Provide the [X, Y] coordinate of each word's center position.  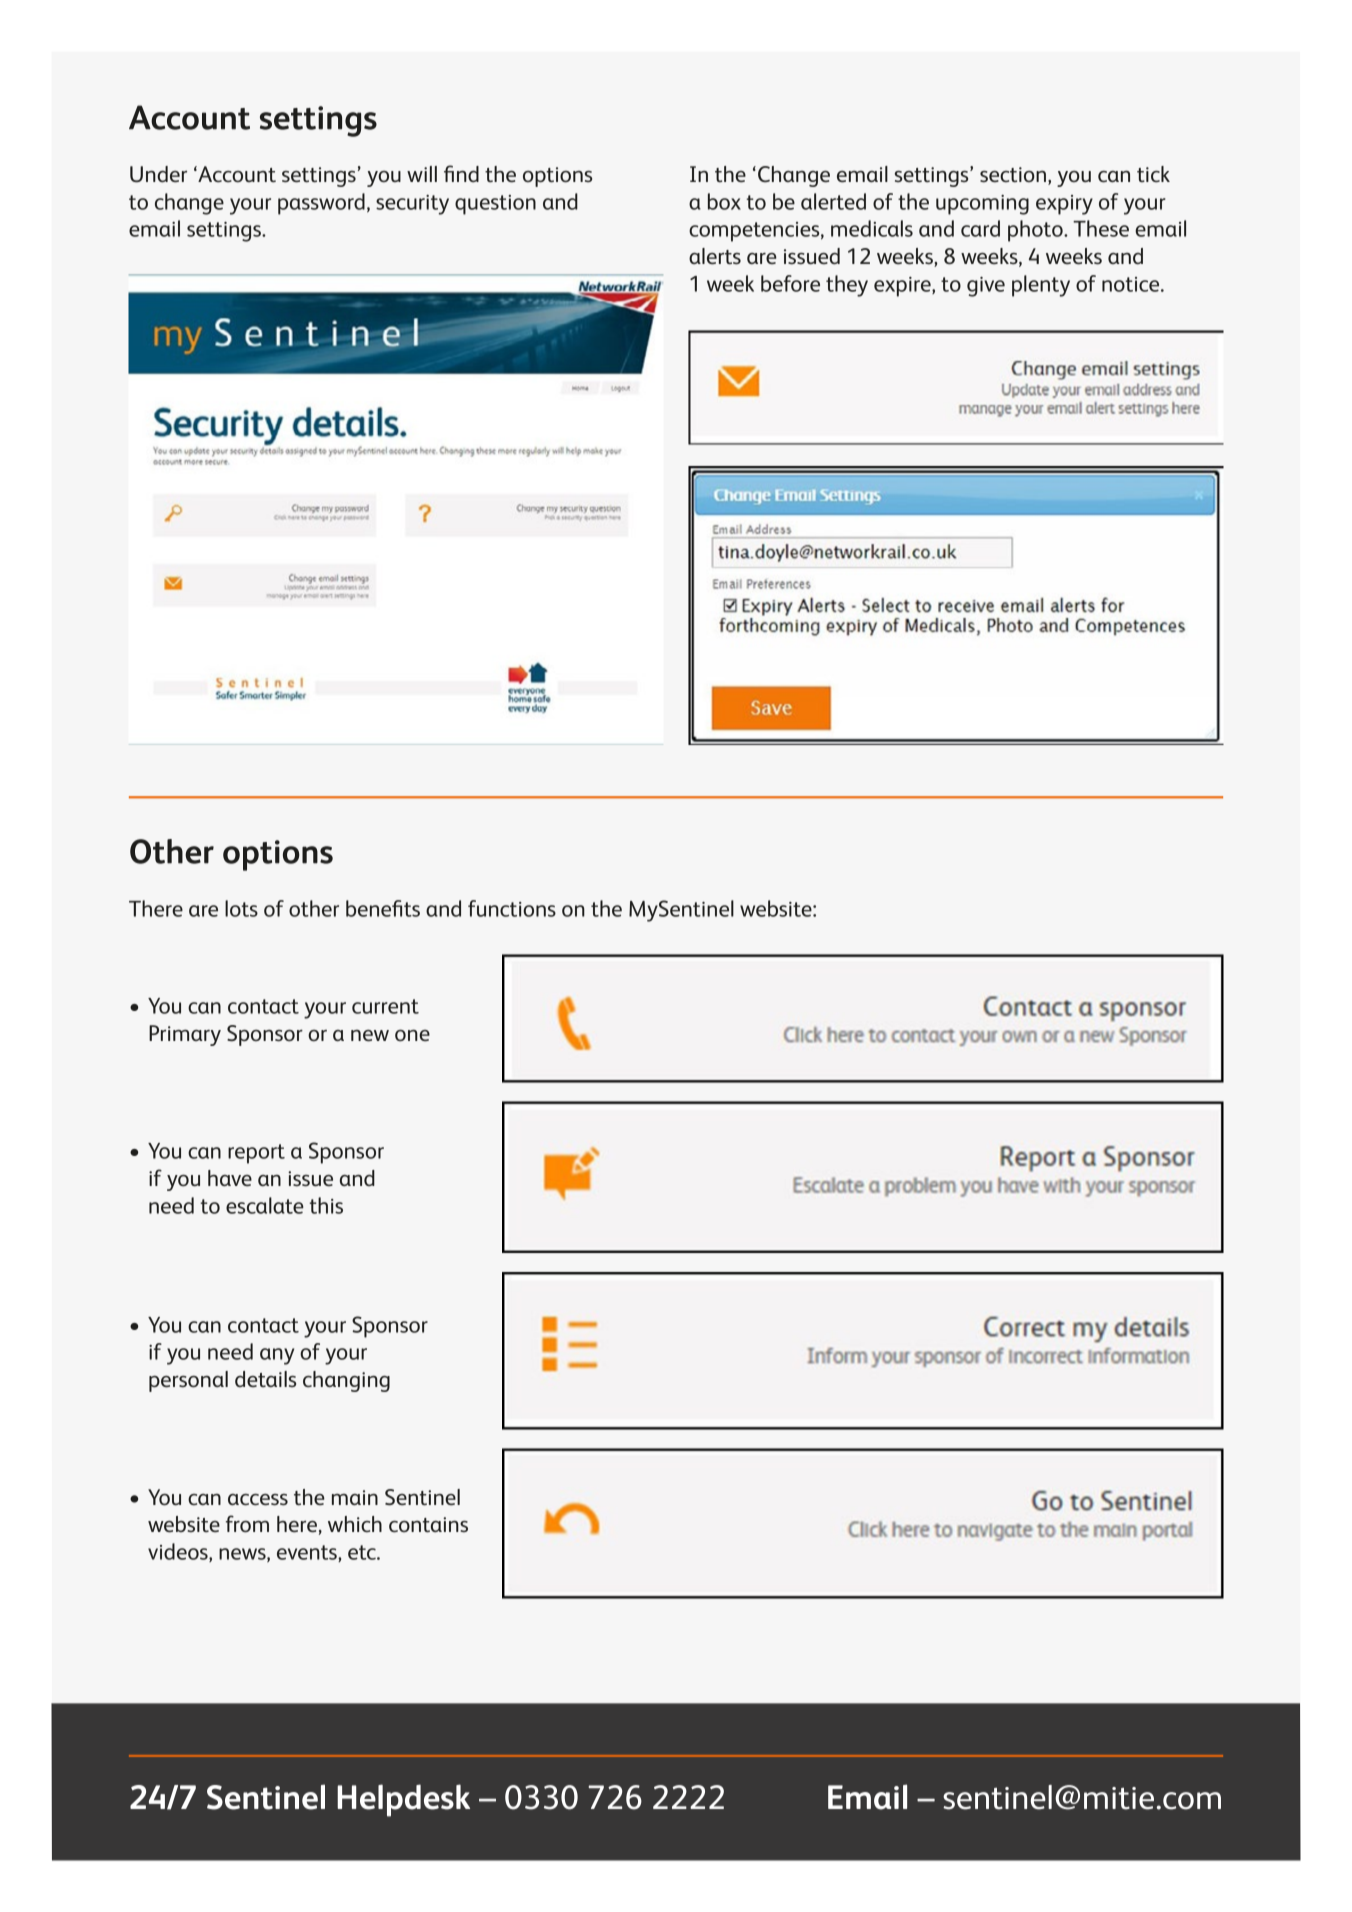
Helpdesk [403, 1800]
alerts [715, 256]
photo [1036, 231]
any [277, 1356]
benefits [383, 908]
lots [241, 908]
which [355, 1524]
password [321, 204]
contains [428, 1525]
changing [346, 1381]
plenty [1041, 286]
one [412, 1036]
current [385, 1006]
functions [512, 908]
